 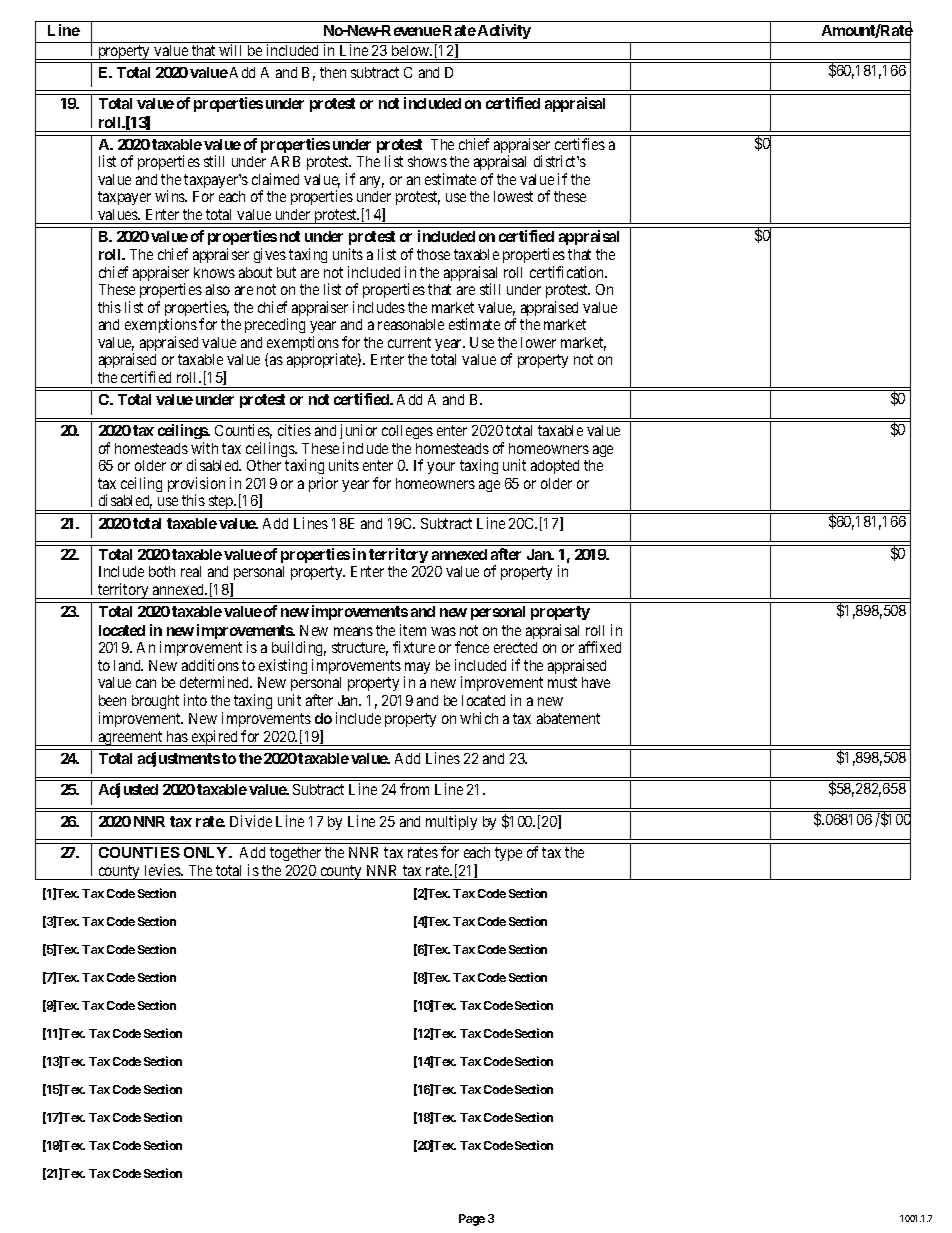 I want to click on ONLY, so click(x=207, y=852).
